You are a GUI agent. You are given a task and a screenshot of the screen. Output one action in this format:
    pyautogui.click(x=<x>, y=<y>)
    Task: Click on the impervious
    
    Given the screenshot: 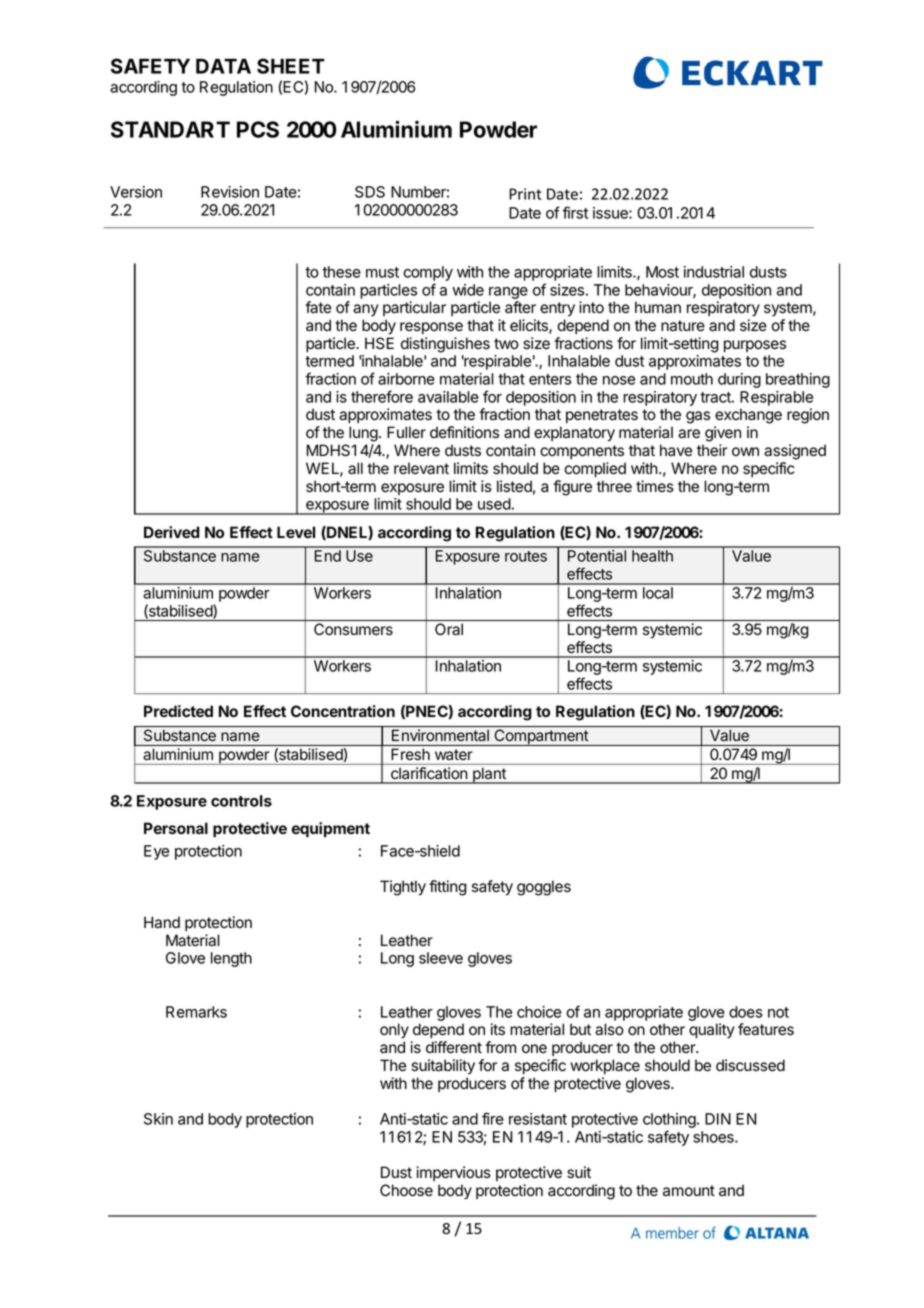 What is the action you would take?
    pyautogui.click(x=453, y=1173)
